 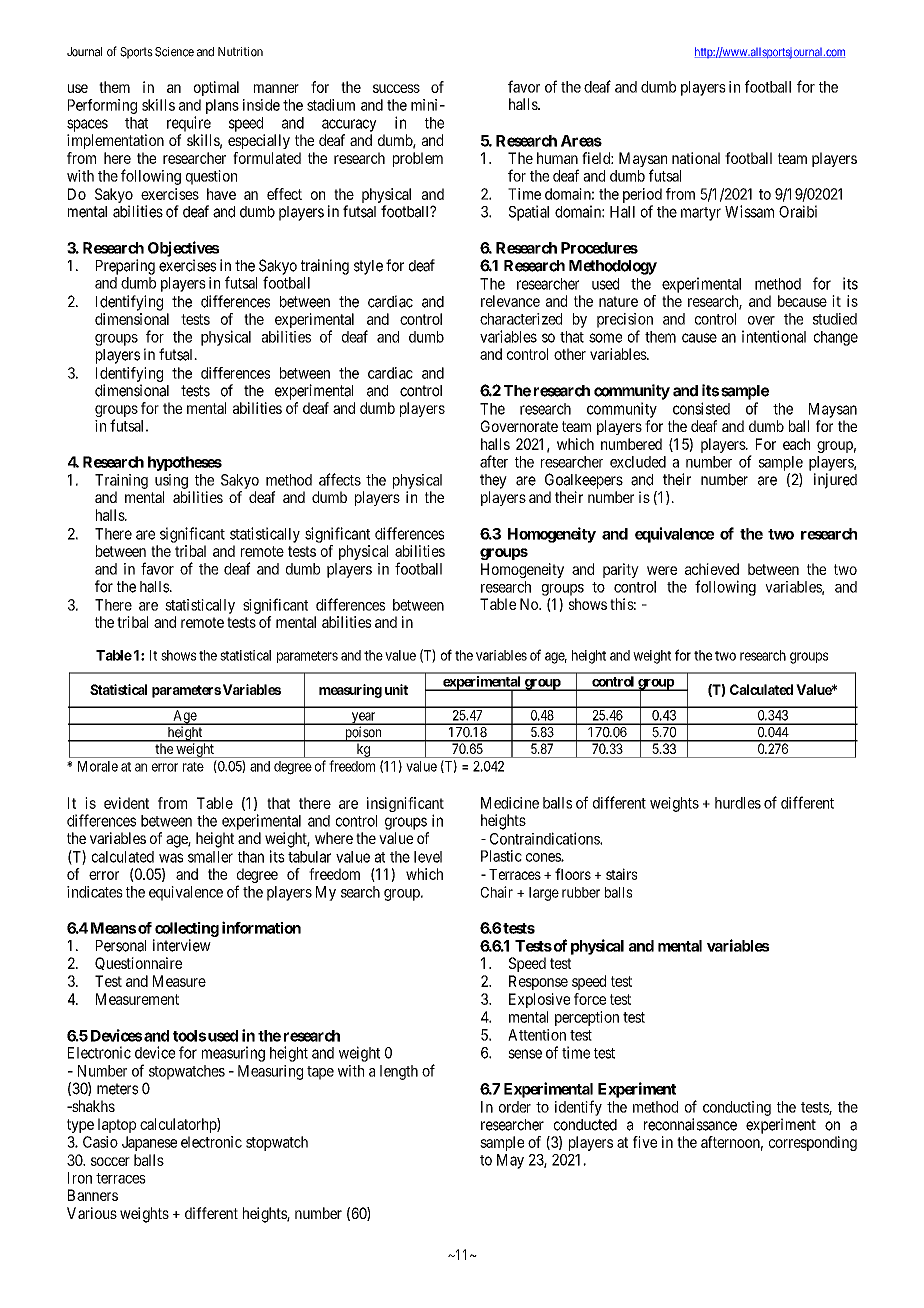 What do you see at coordinates (174, 52) in the document?
I see `Science` at bounding box center [174, 52].
